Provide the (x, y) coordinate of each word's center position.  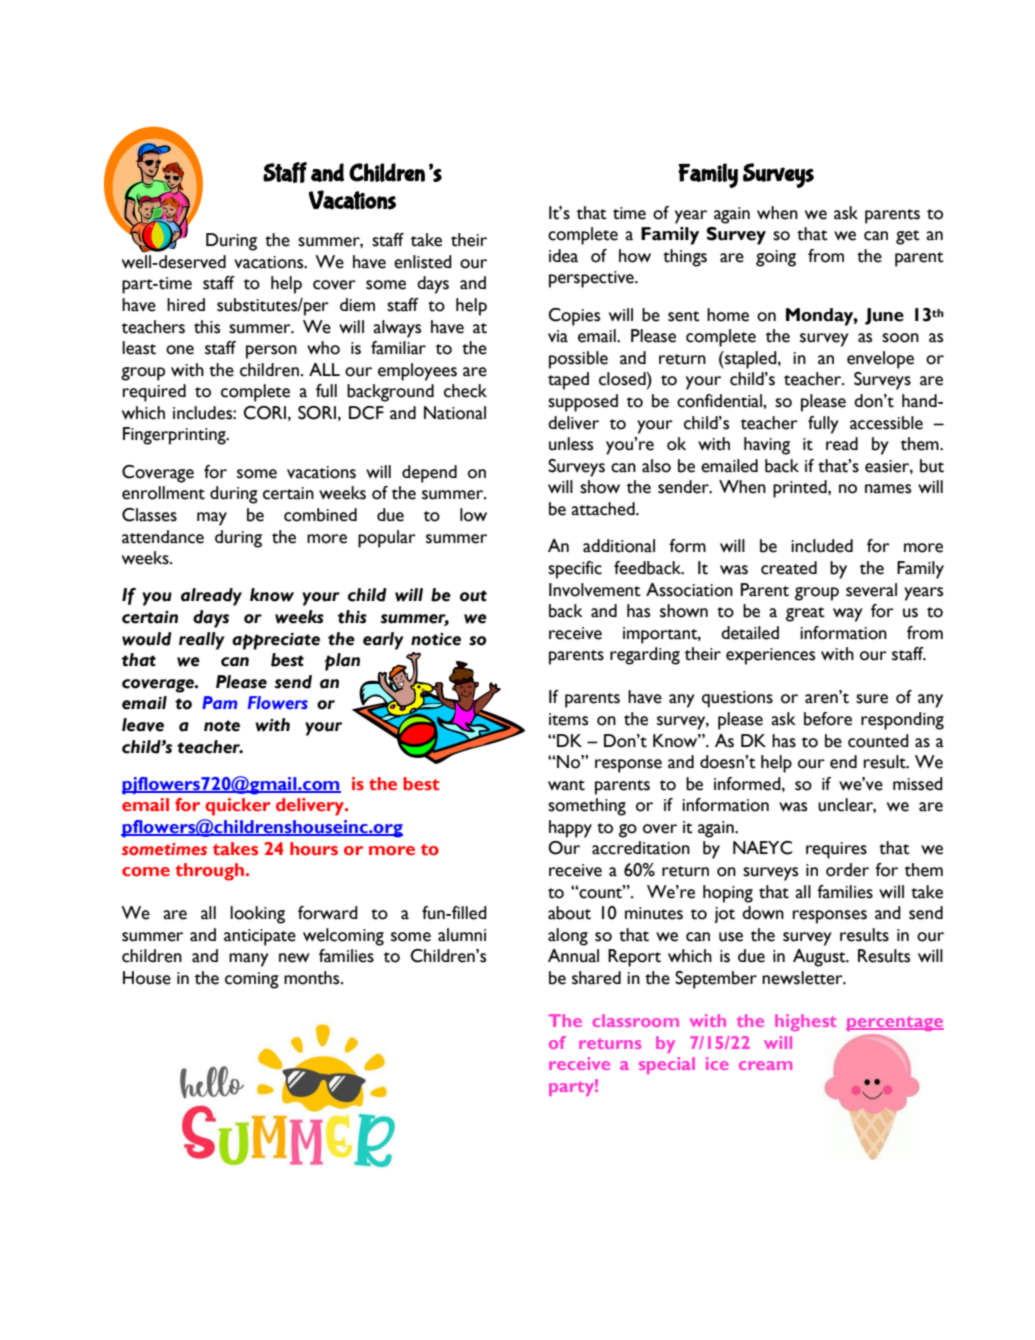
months (313, 978)
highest (806, 1022)
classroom (635, 1020)
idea (563, 256)
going (776, 258)
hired (186, 305)
